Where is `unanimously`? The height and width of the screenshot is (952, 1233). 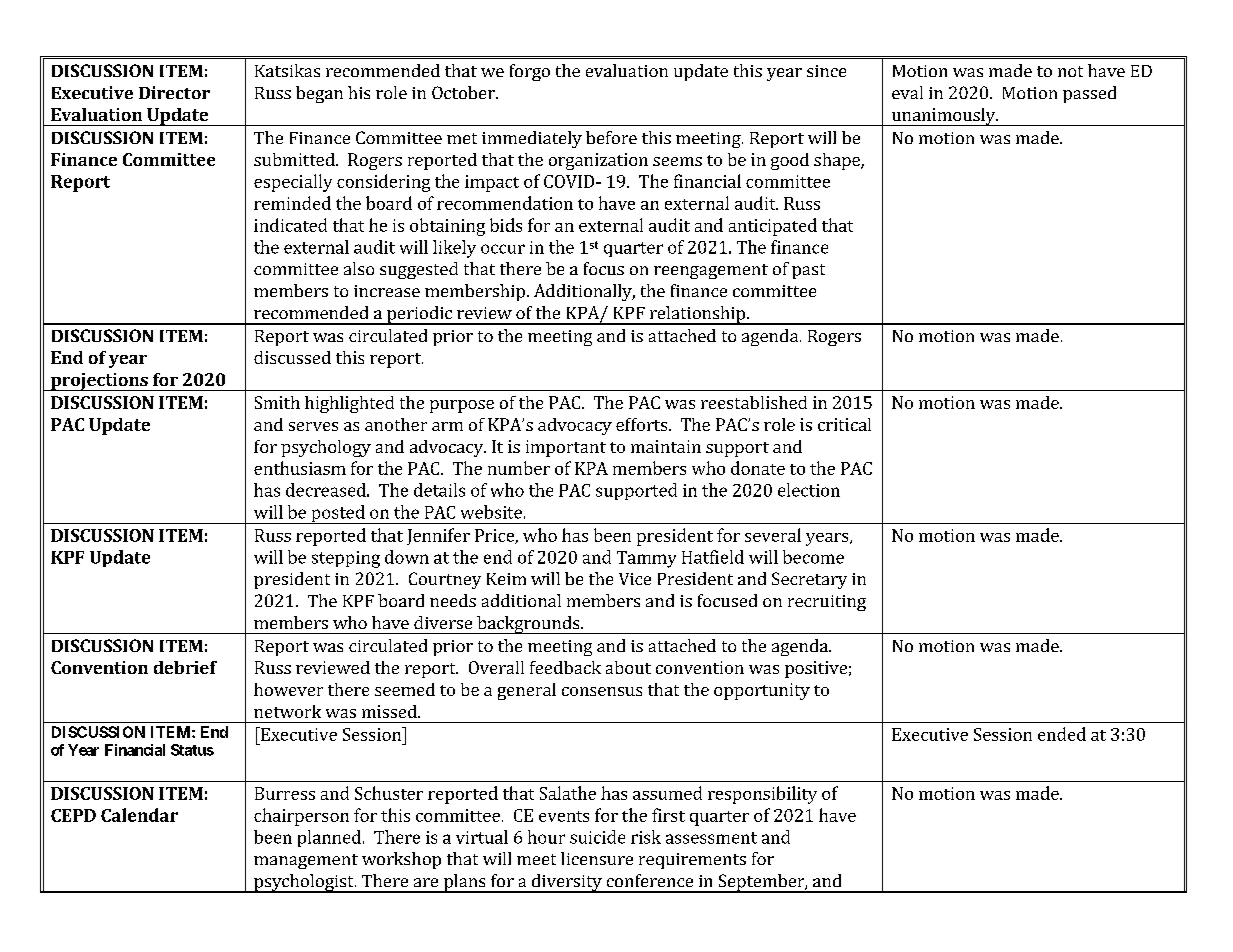
unanimously is located at coordinates (943, 117).
